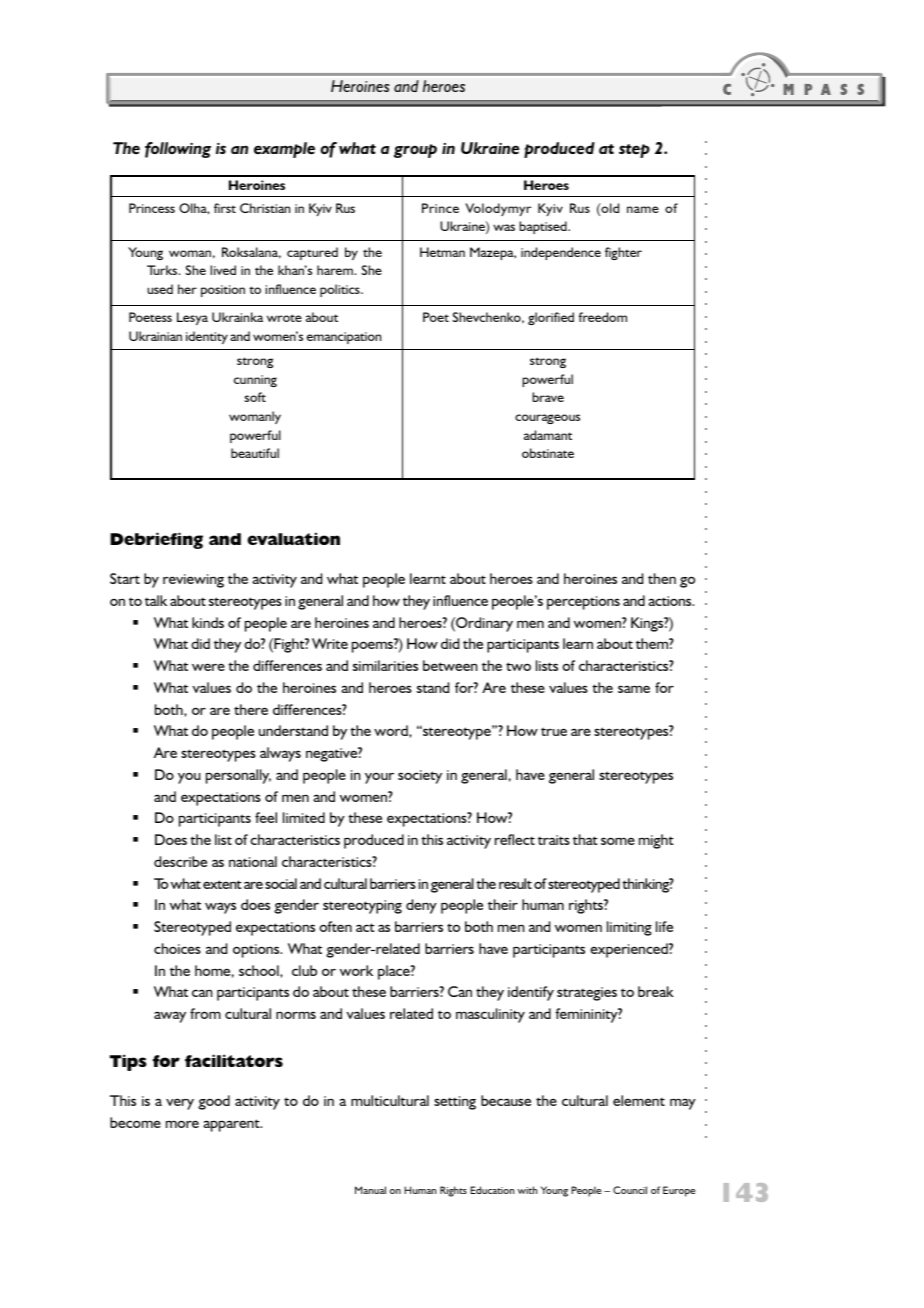  What do you see at coordinates (370, 1190) in the screenshot?
I see `Manual` at bounding box center [370, 1190].
